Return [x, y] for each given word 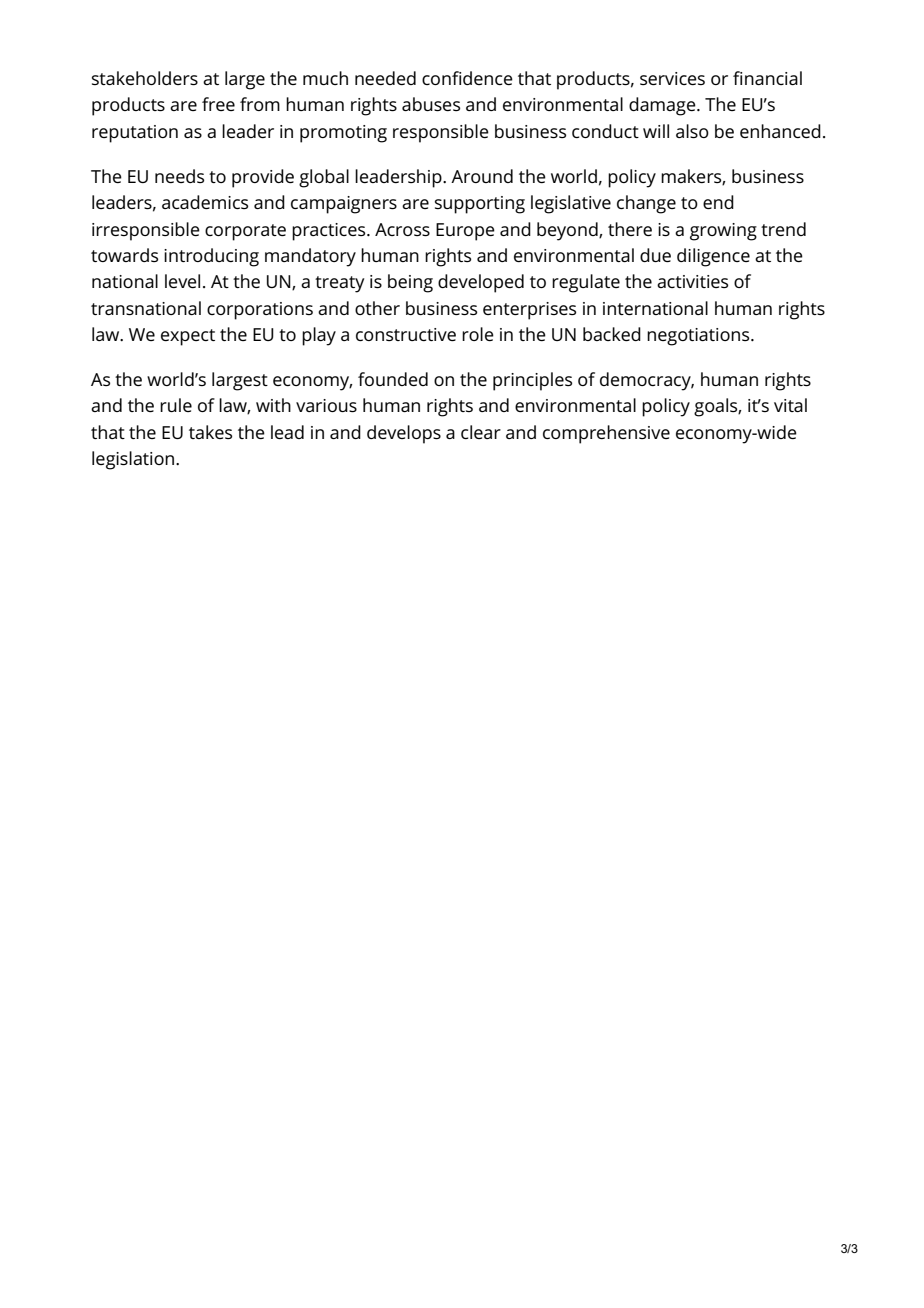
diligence [713, 257]
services [672, 78]
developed [481, 283]
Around [482, 176]
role [478, 334]
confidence [467, 78]
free [218, 104]
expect [188, 337]
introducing [211, 257]
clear [481, 432]
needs [179, 176]
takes [210, 432]
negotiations [699, 337]
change [646, 204]
